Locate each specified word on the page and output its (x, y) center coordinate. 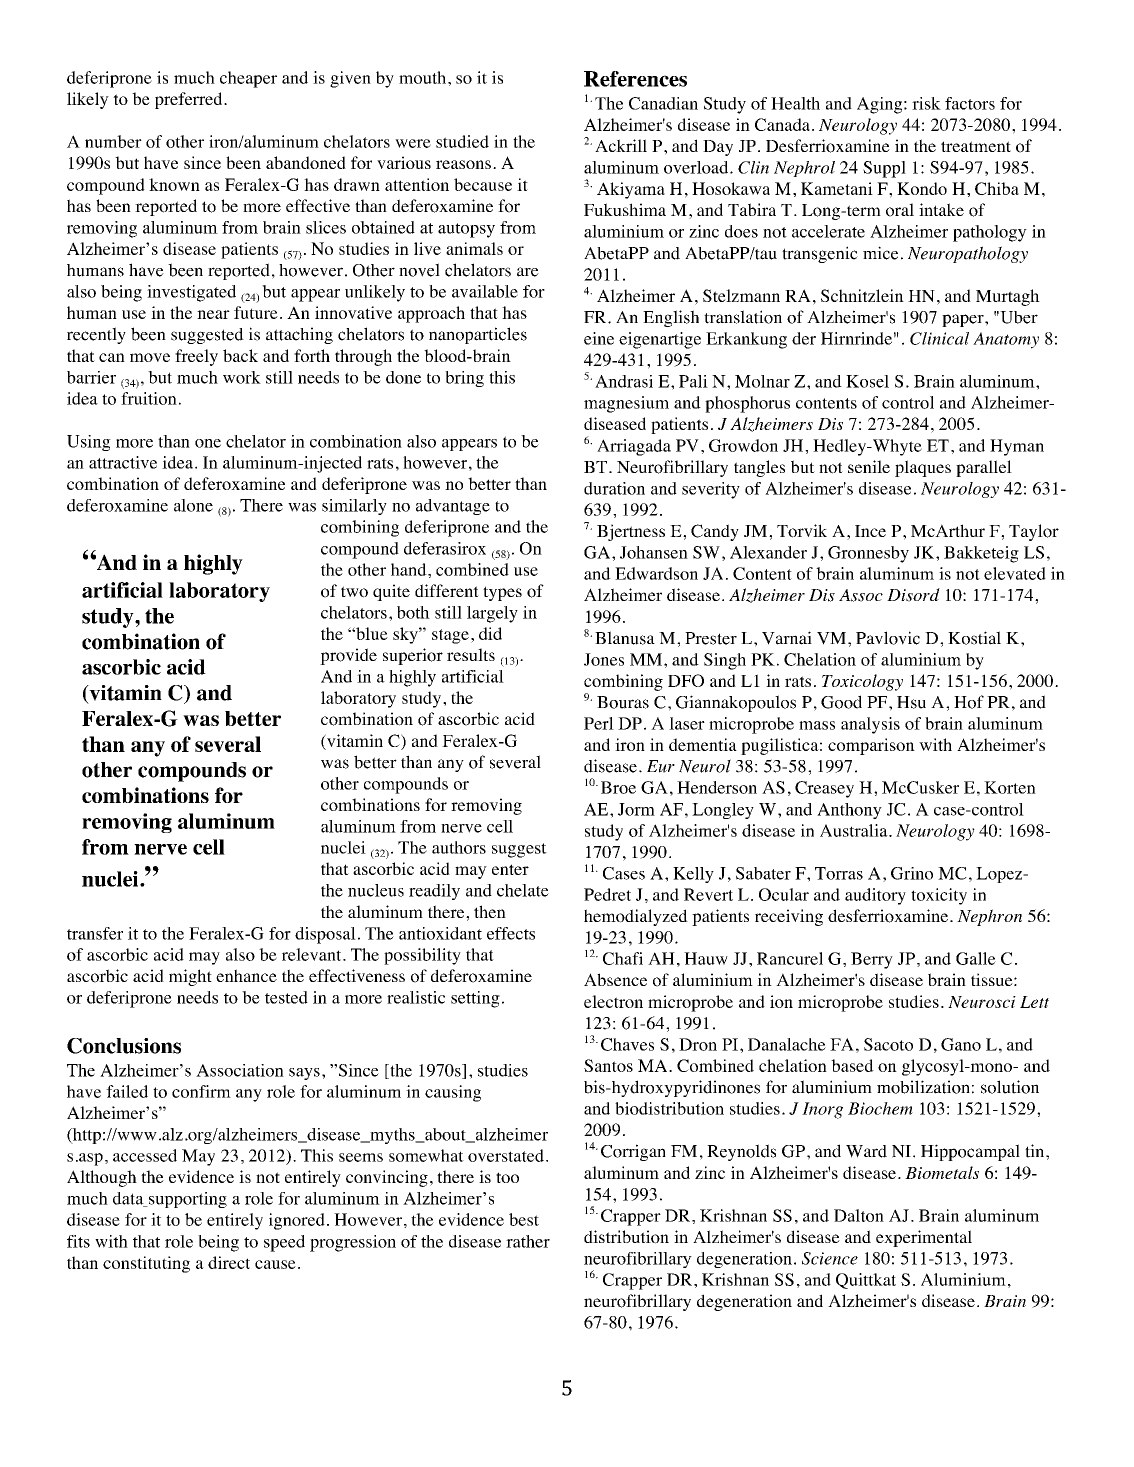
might (190, 977)
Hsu (911, 702)
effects (511, 933)
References (635, 79)
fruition (149, 398)
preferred (190, 100)
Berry (872, 960)
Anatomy (1006, 340)
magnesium (626, 404)
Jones (604, 659)
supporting (186, 1200)
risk (926, 103)
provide (348, 656)
